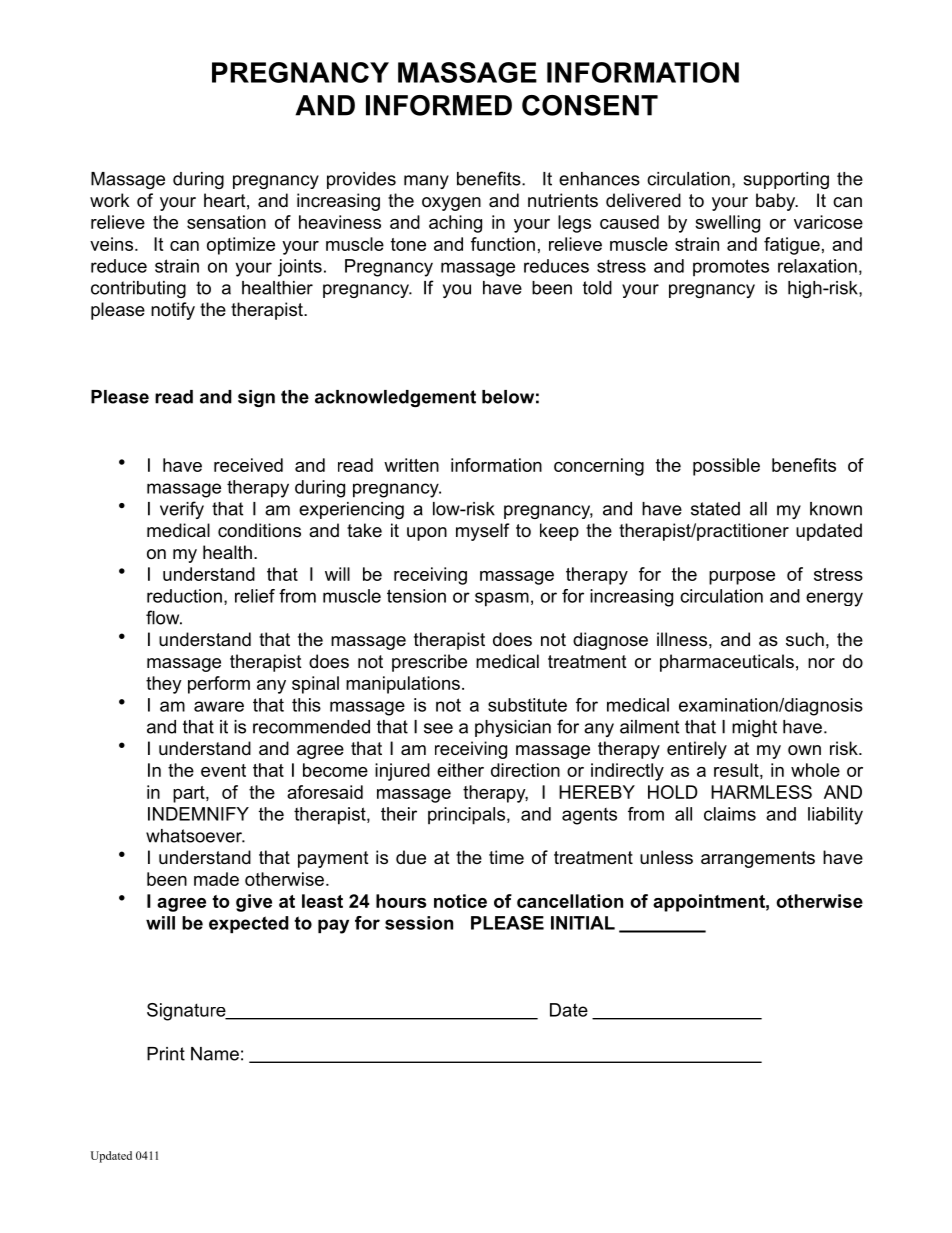  Describe the element at coordinates (411, 465) in the screenshot. I see `written` at that location.
